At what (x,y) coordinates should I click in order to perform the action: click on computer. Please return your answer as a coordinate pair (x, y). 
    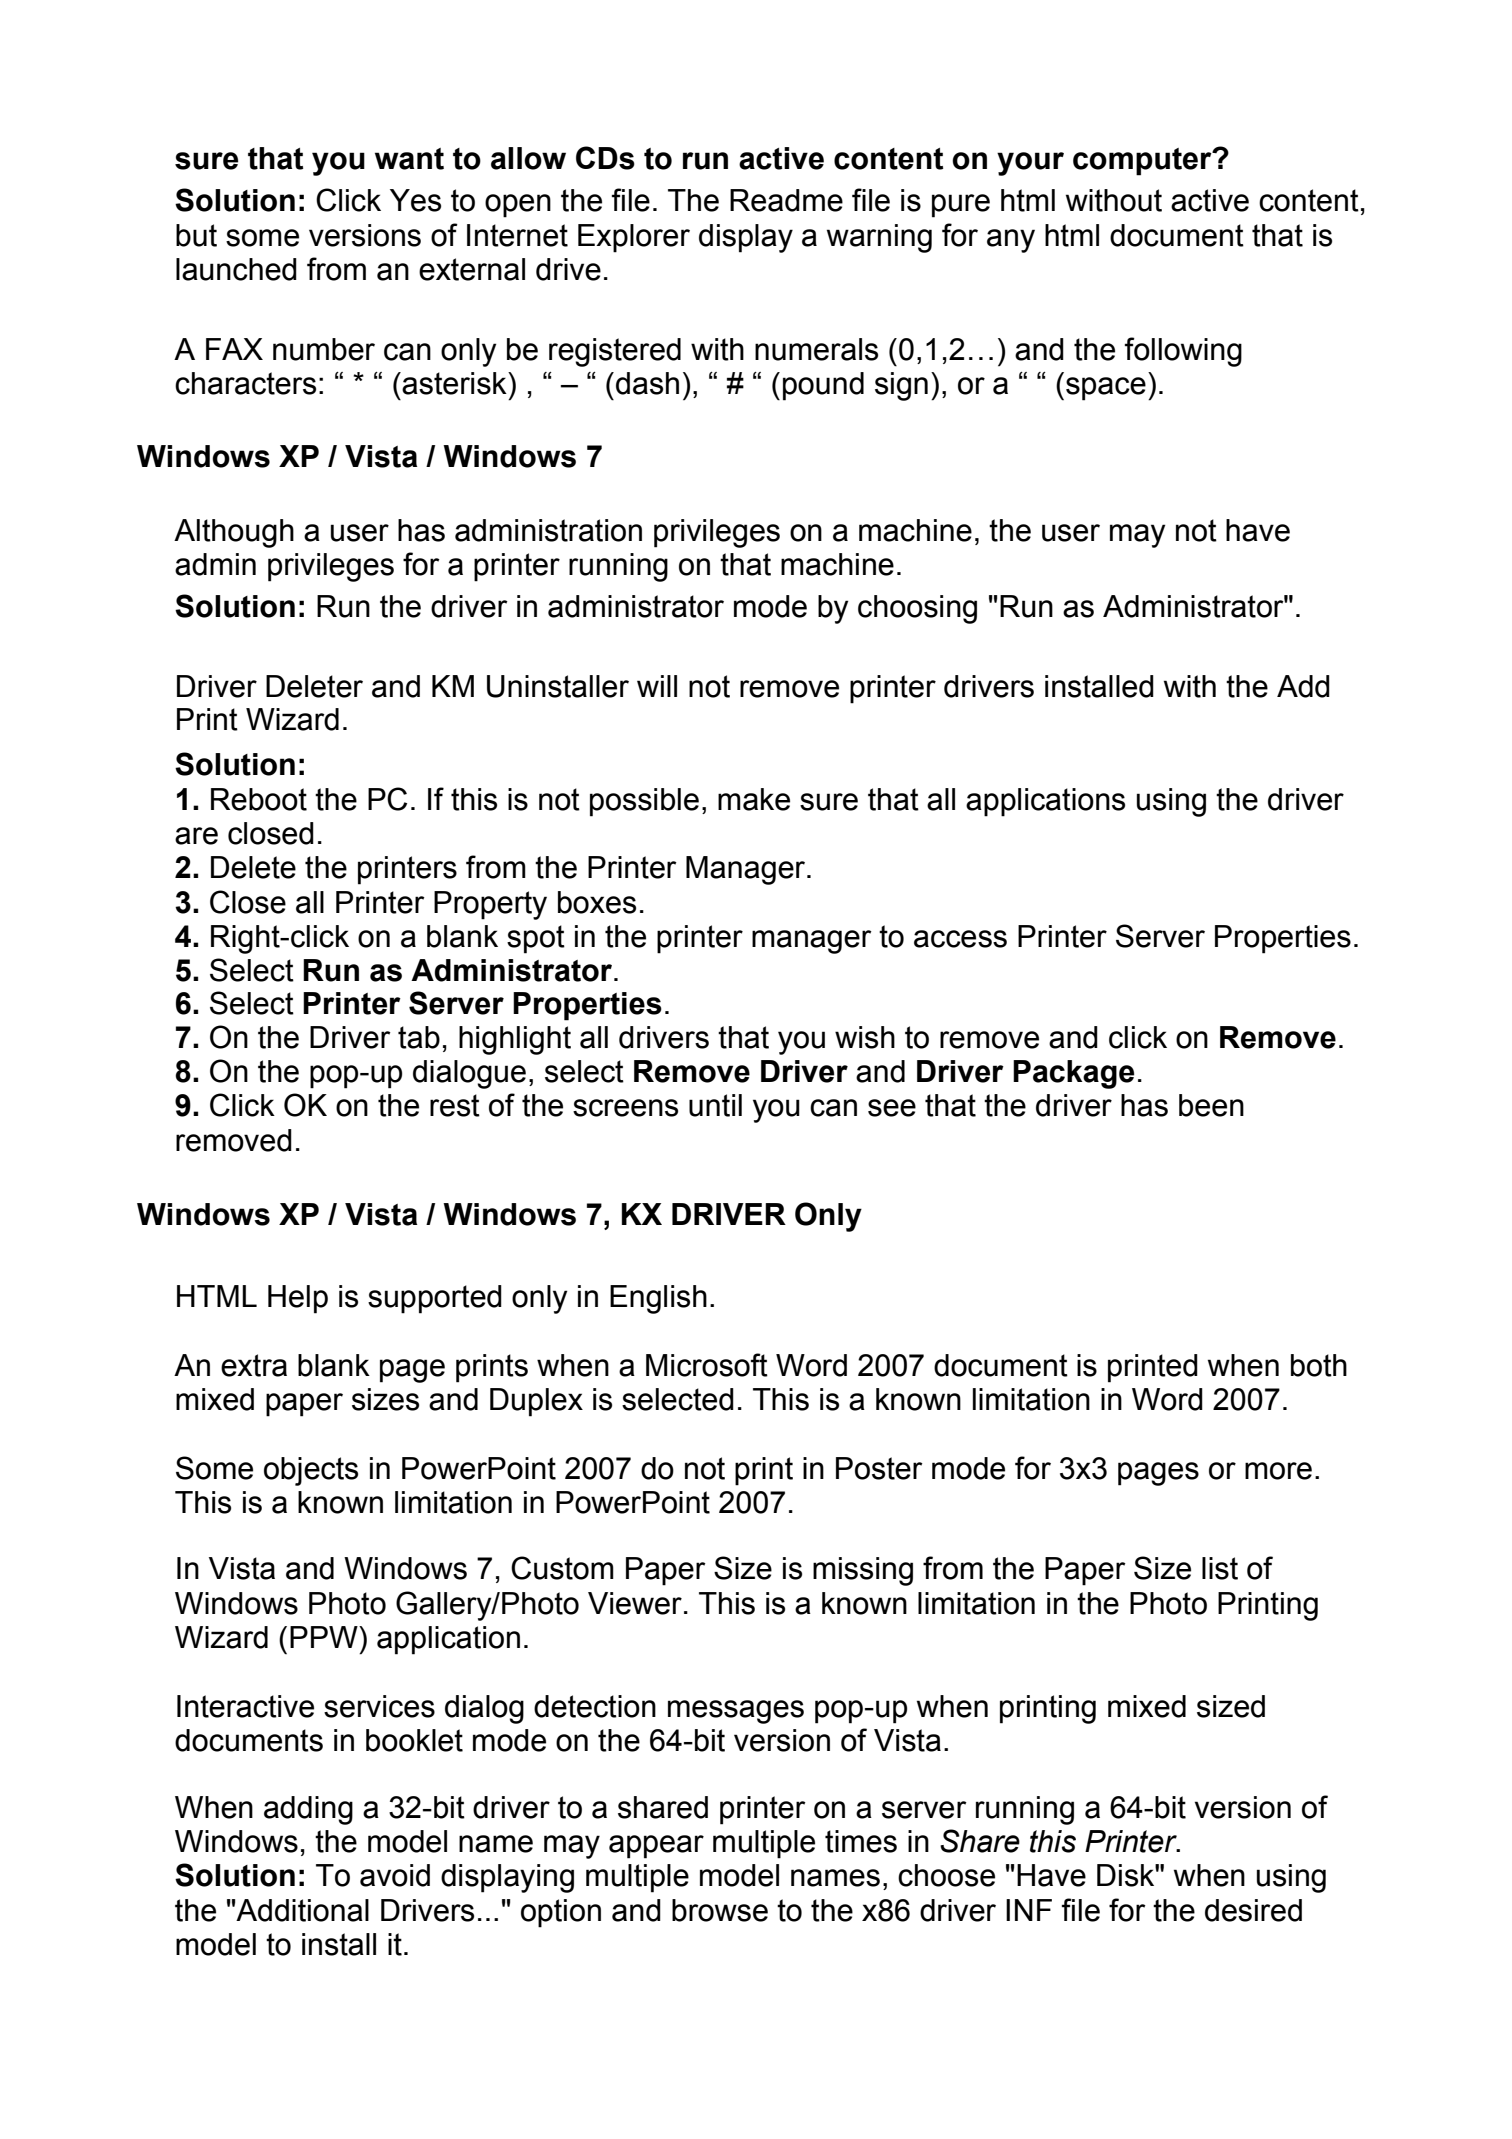
    Looking at the image, I should click on (1143, 162).
